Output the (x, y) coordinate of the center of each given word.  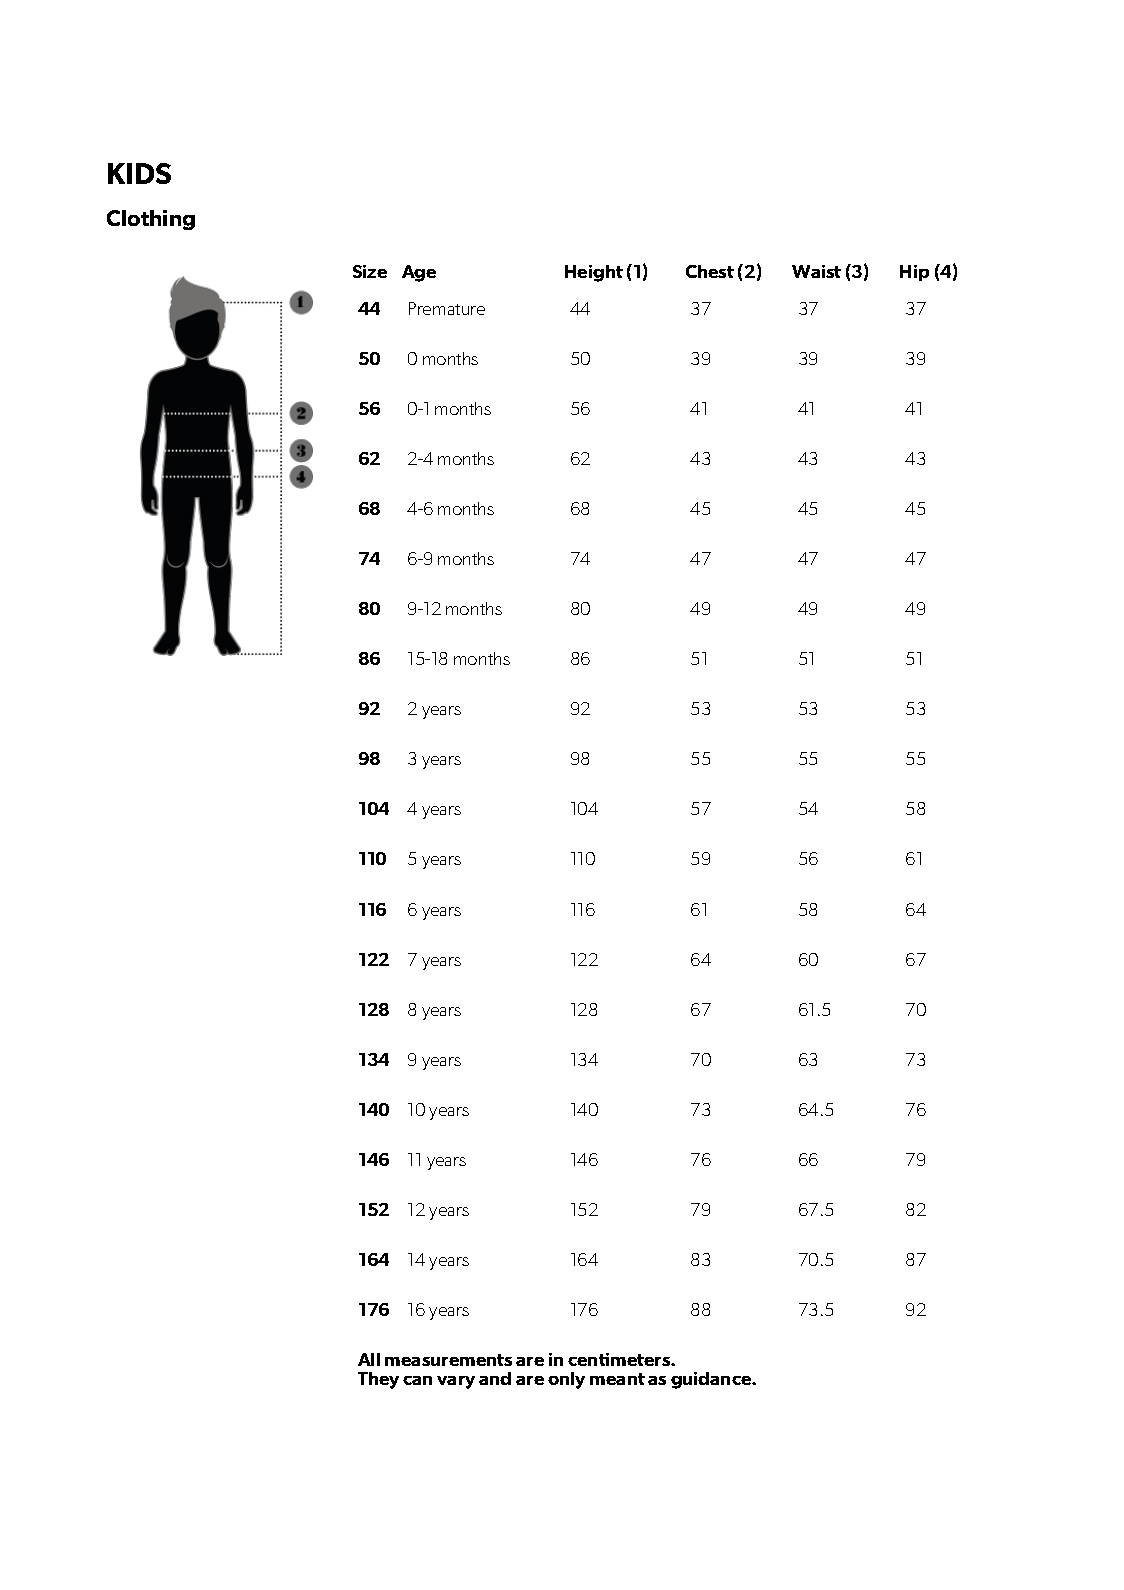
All (369, 1359)
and (495, 1378)
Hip (914, 273)
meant (617, 1379)
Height (594, 273)
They (378, 1380)
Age (419, 273)
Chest (710, 271)
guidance (712, 1380)
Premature (447, 308)
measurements (448, 1360)
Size (370, 271)
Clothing (151, 220)
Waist (816, 271)
